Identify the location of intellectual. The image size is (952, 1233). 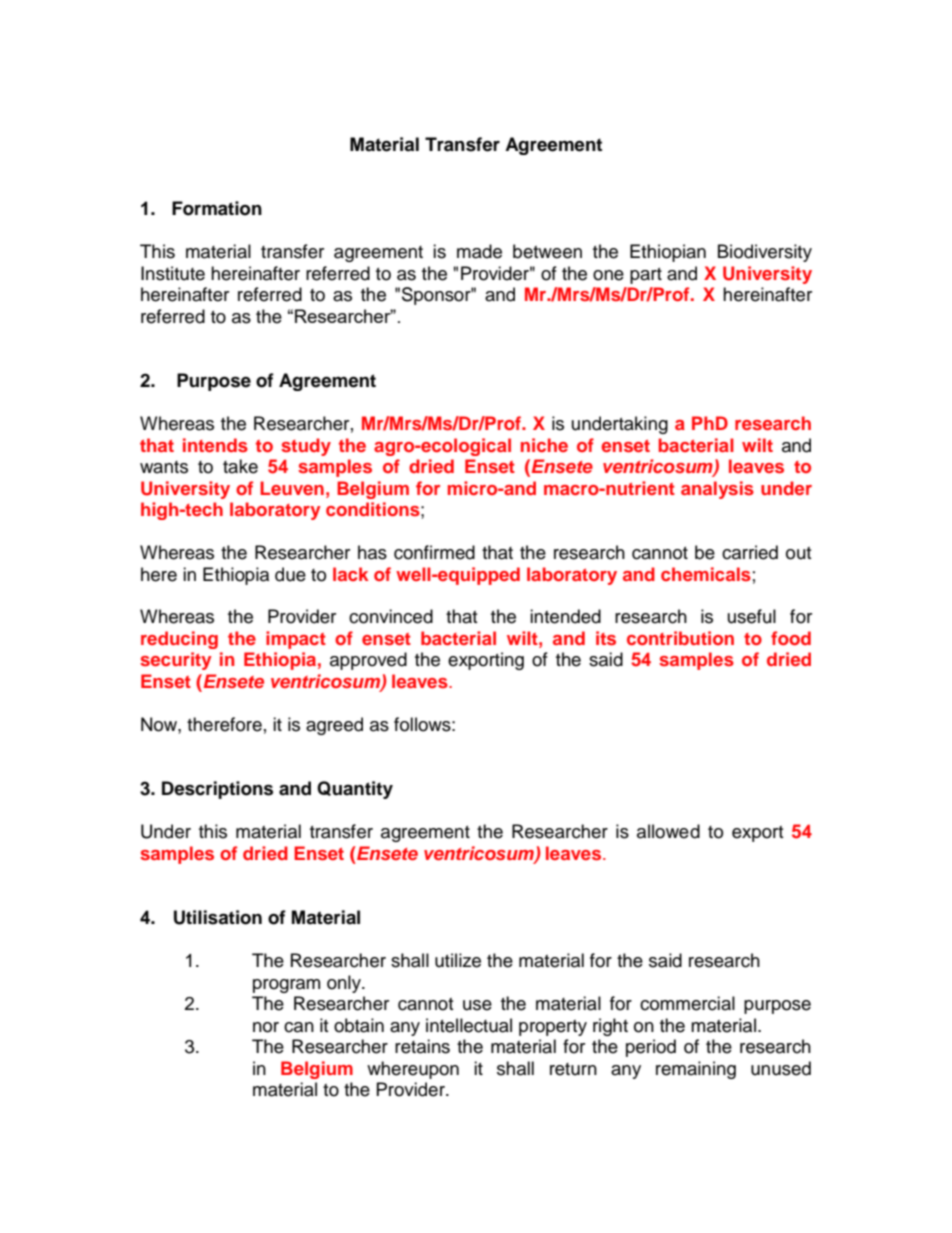
(469, 1025).
